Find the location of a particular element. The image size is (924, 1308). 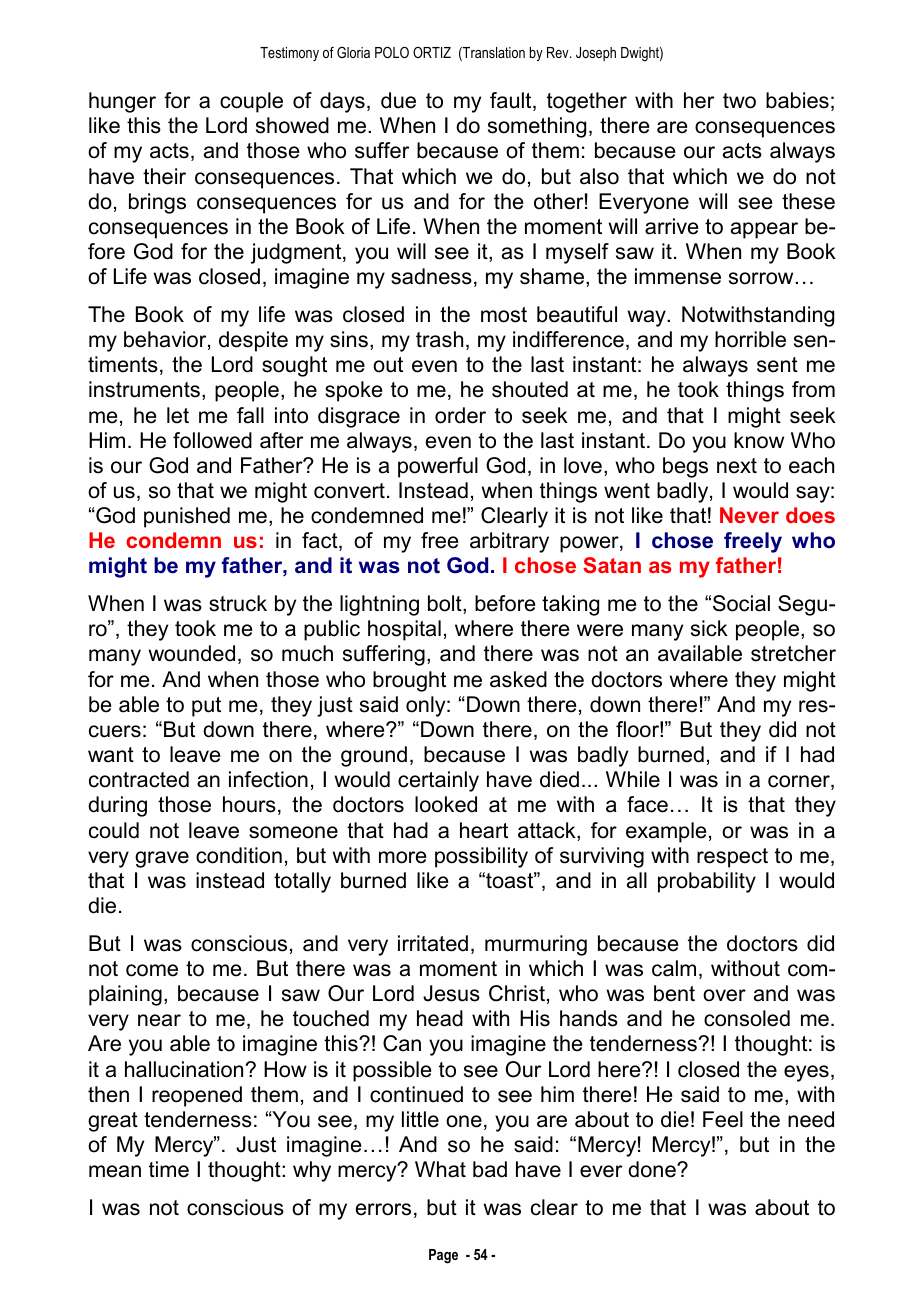

mean is located at coordinates (115, 1171).
